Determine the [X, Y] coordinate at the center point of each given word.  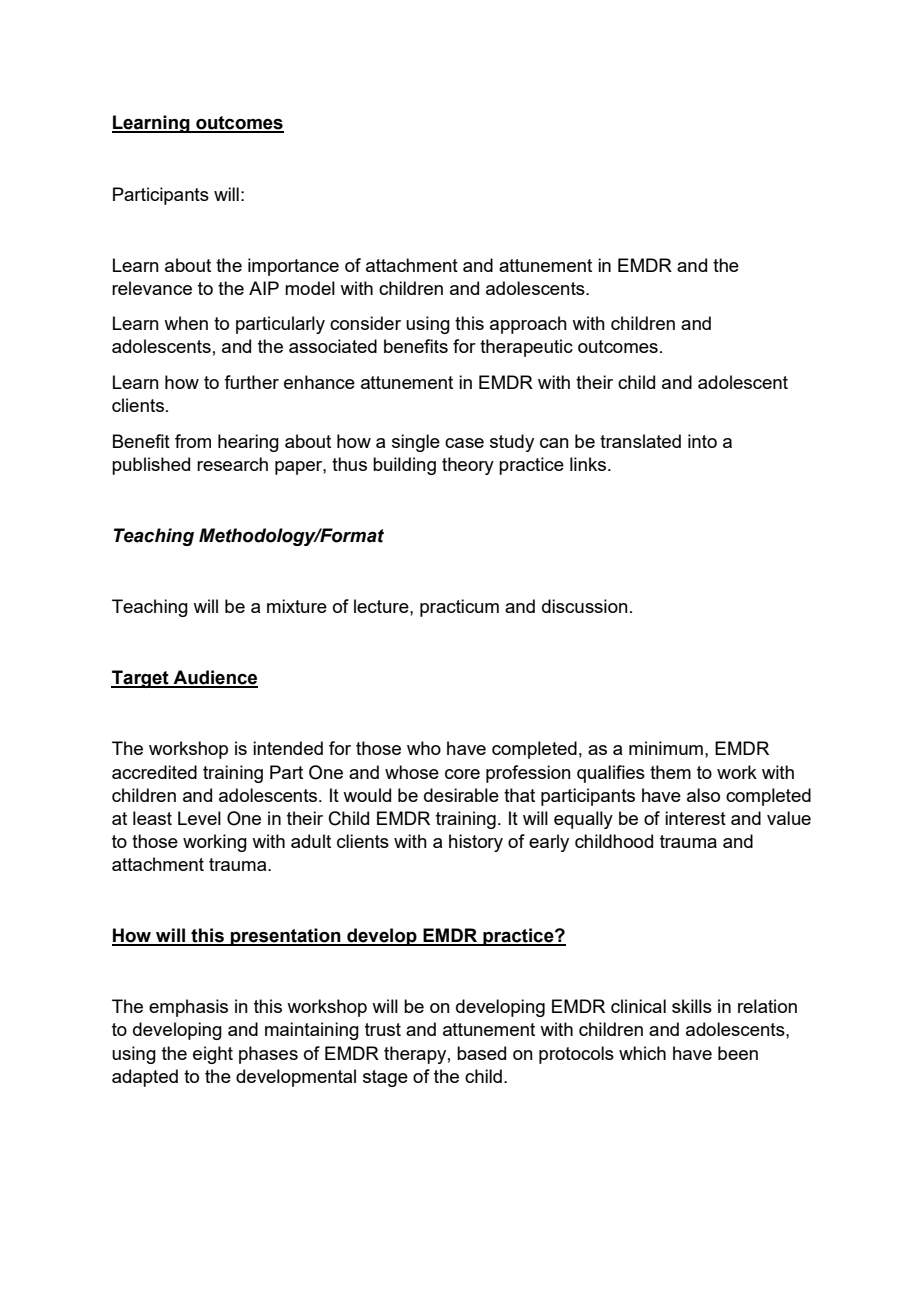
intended [288, 748]
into [702, 441]
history [476, 843]
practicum [459, 608]
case [464, 443]
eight [213, 1055]
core [462, 774]
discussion [585, 606]
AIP [264, 288]
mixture [297, 606]
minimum [666, 748]
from [193, 441]
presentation [286, 937]
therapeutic [526, 348]
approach [528, 325]
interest [695, 818]
